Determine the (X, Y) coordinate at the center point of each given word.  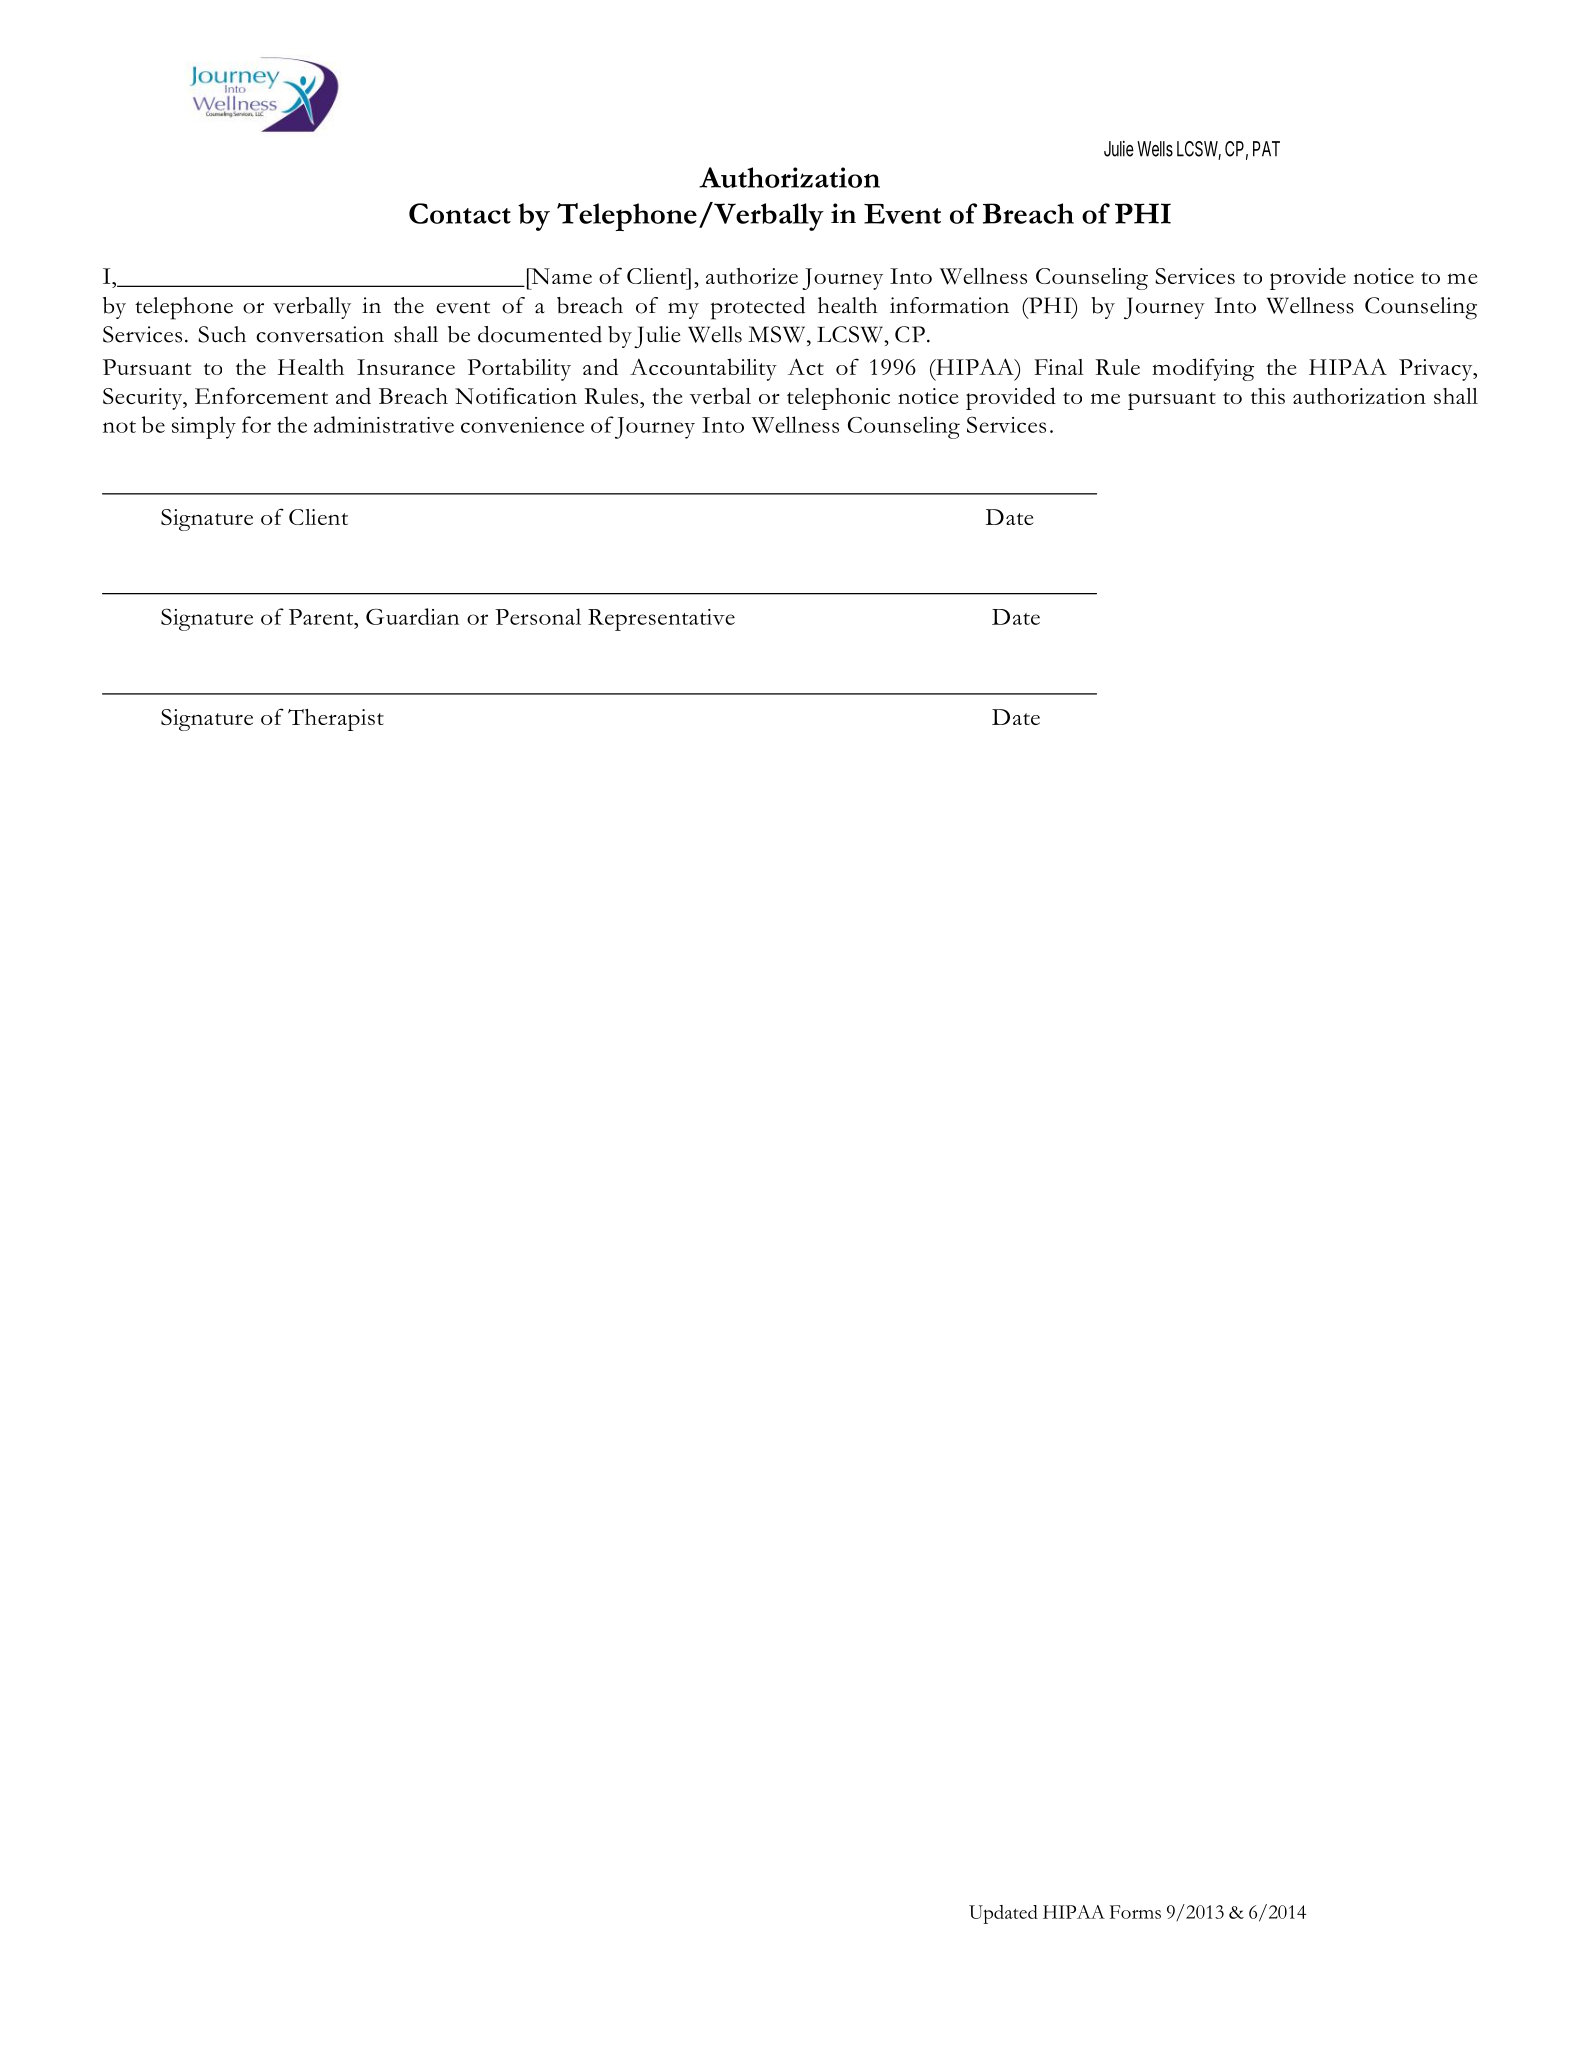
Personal (538, 616)
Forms (1135, 1912)
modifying (1203, 369)
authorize (752, 276)
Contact (460, 213)
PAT (1266, 149)
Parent (322, 617)
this (1268, 396)
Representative (661, 620)
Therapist (336, 720)
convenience (522, 425)
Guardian (412, 616)
